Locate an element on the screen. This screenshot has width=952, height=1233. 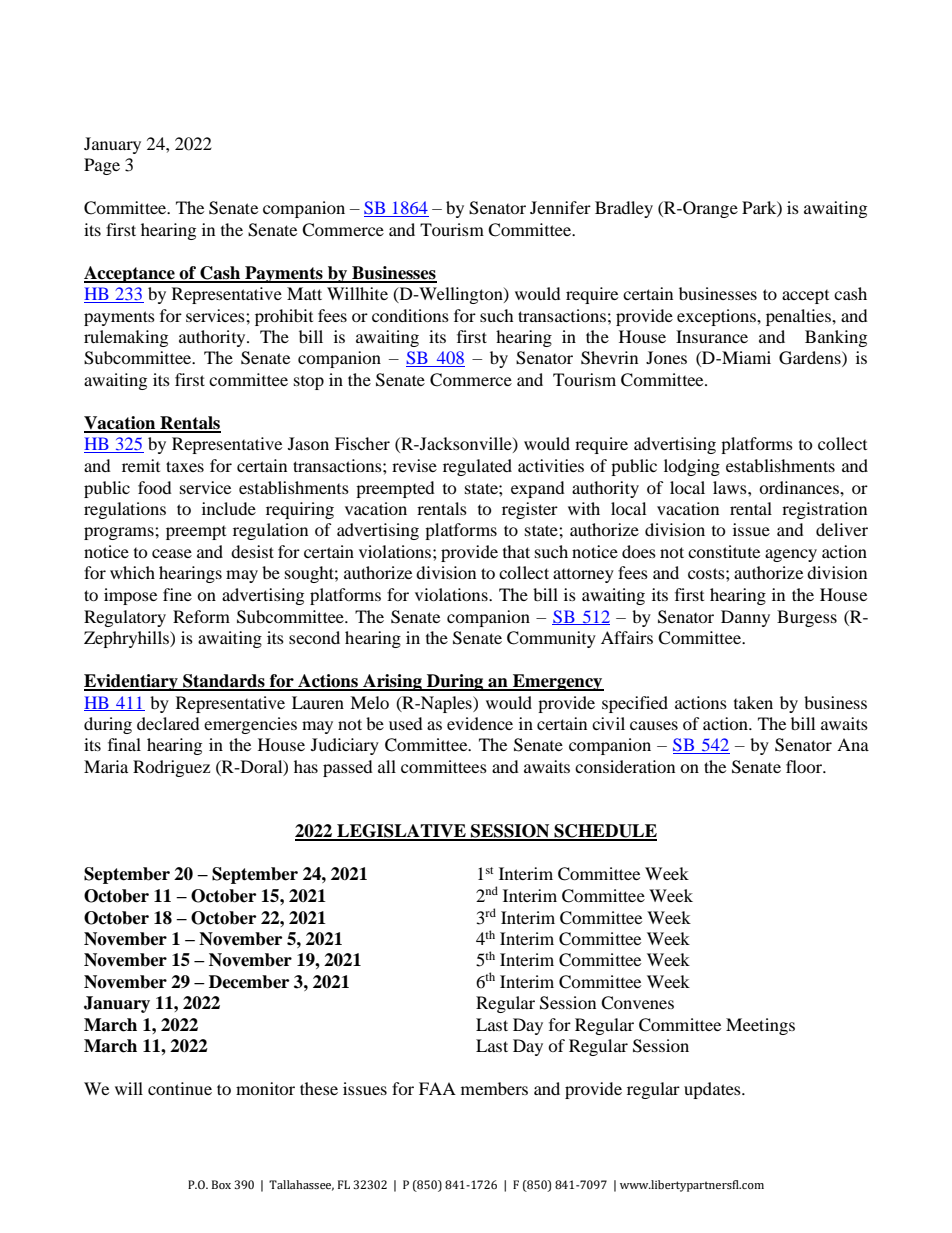
evidence is located at coordinates (480, 723).
